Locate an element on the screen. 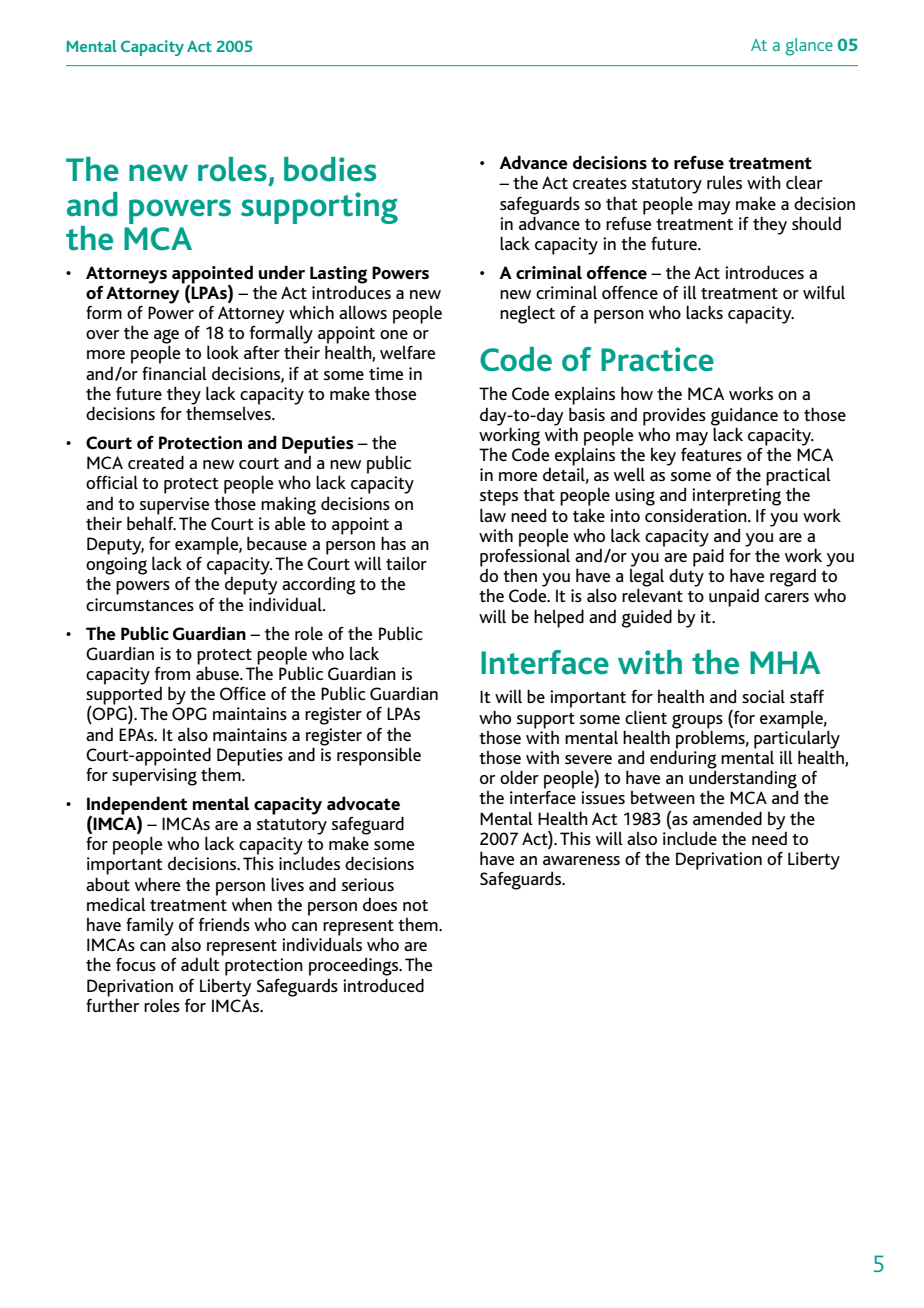 The width and height of the screenshot is (924, 1308). supervising is located at coordinates (154, 777).
